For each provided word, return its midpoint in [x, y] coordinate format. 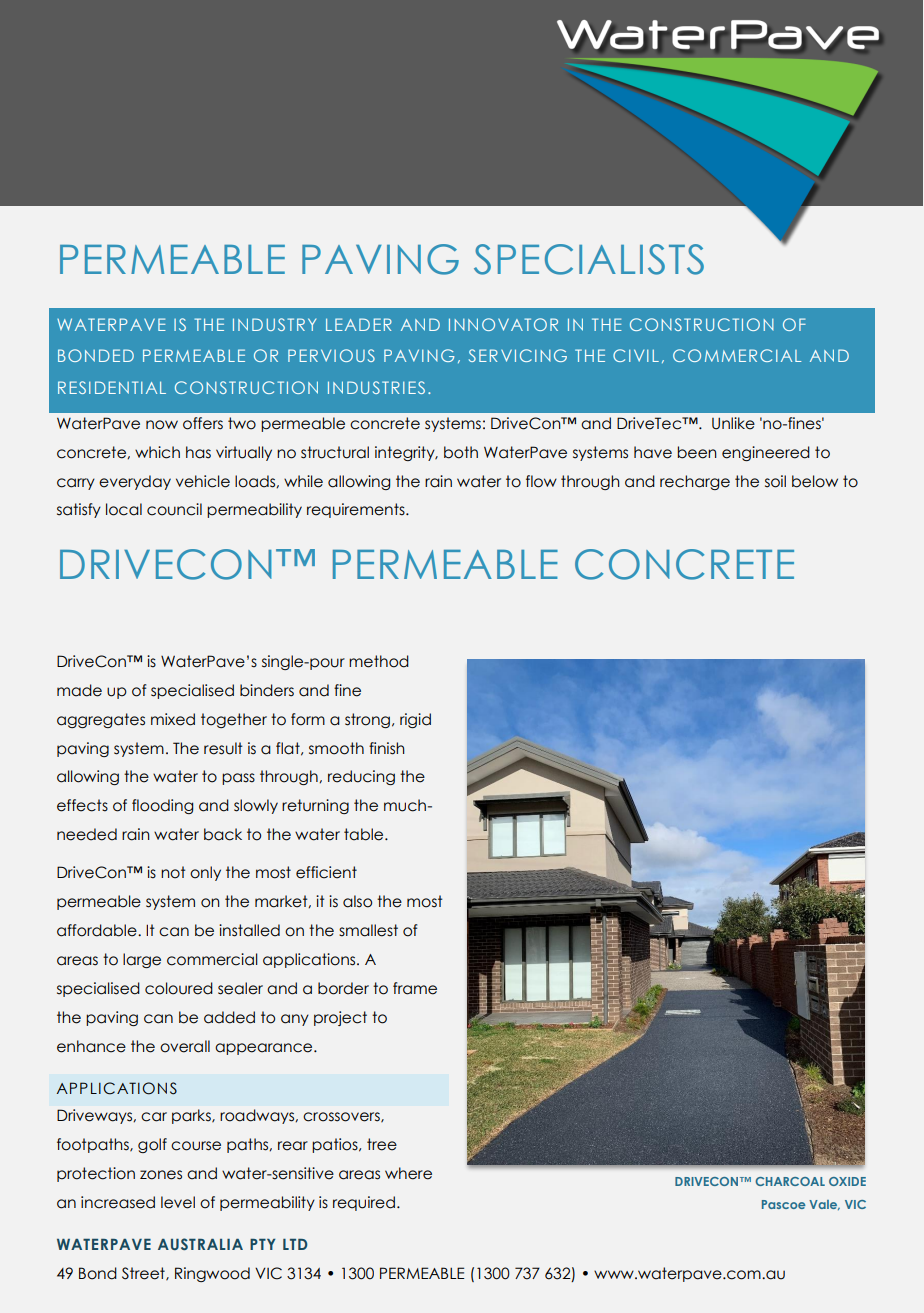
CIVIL [636, 355]
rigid [415, 720]
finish [387, 748]
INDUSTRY [274, 324]
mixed [173, 719]
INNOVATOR [503, 324]
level [178, 1202]
